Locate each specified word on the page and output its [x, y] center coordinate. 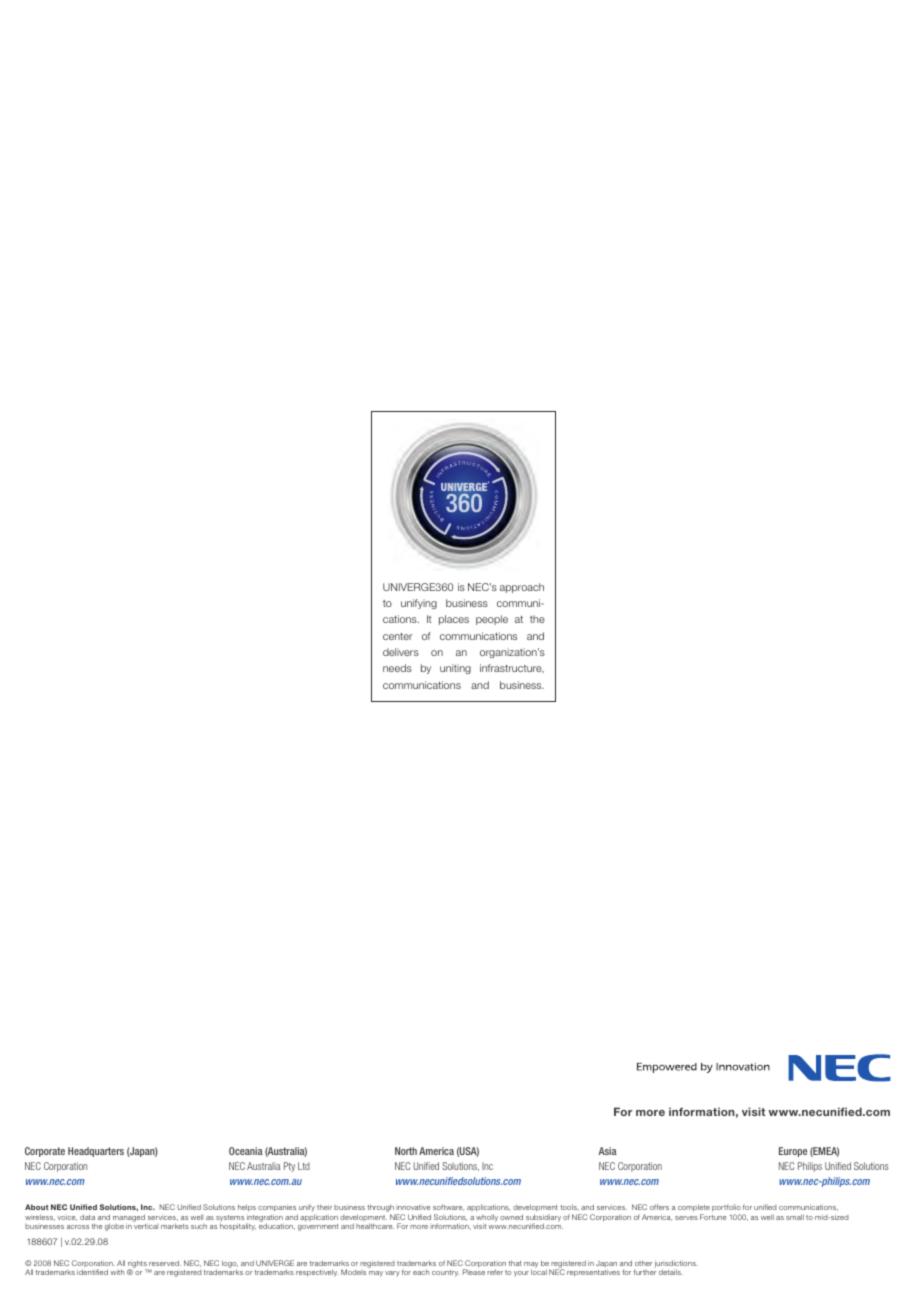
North [406, 1151]
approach [522, 588]
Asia [608, 1151]
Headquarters [96, 1152]
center [398, 636]
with [117, 1272]
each [421, 1272]
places [454, 620]
